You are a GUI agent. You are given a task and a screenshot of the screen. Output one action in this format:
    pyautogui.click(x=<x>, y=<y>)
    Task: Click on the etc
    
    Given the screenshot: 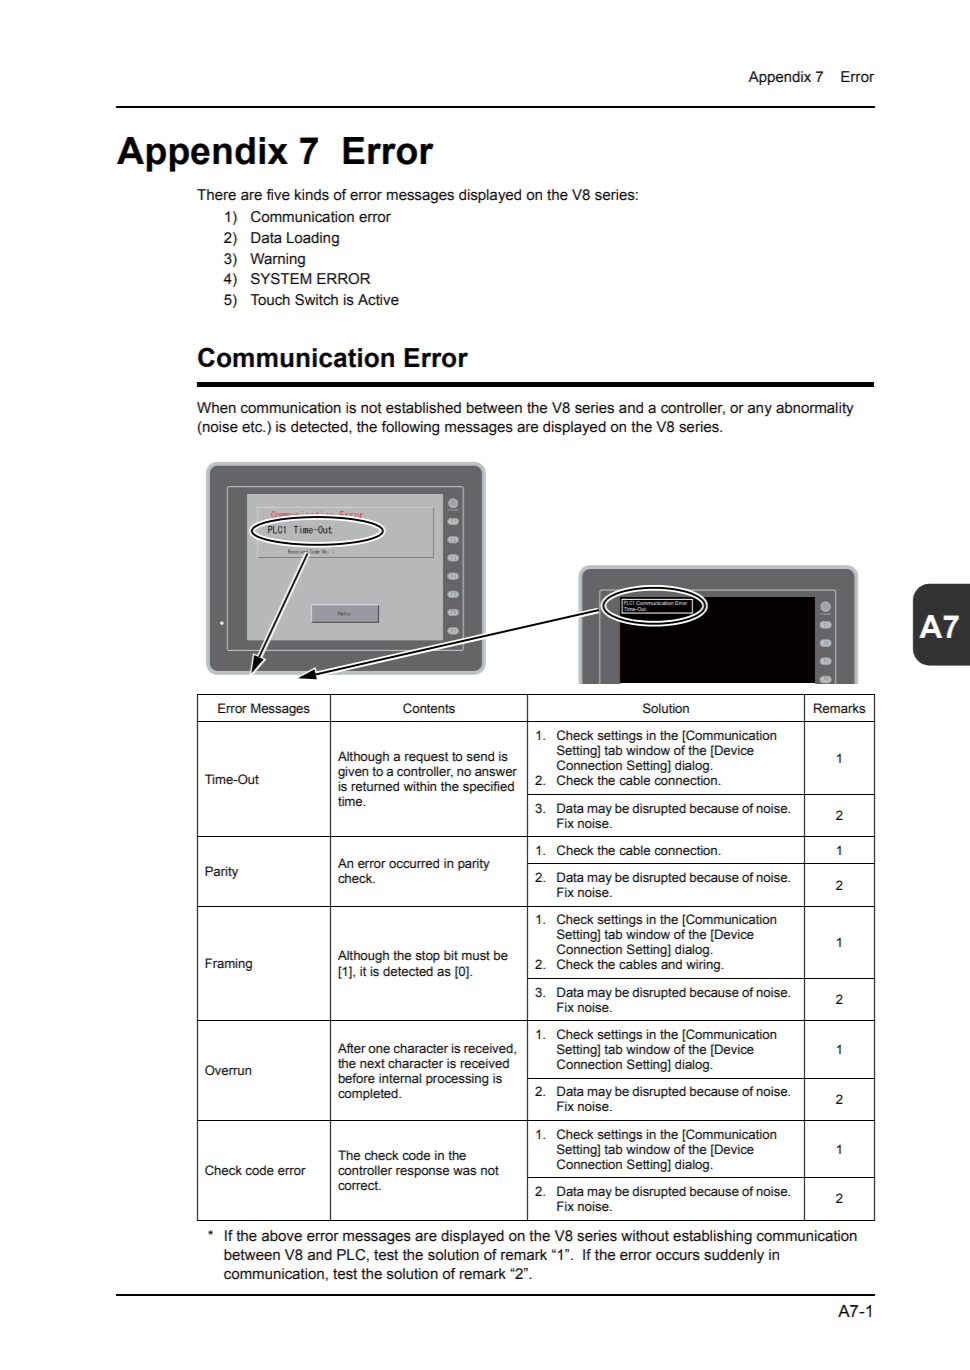 What is the action you would take?
    pyautogui.click(x=253, y=427)
